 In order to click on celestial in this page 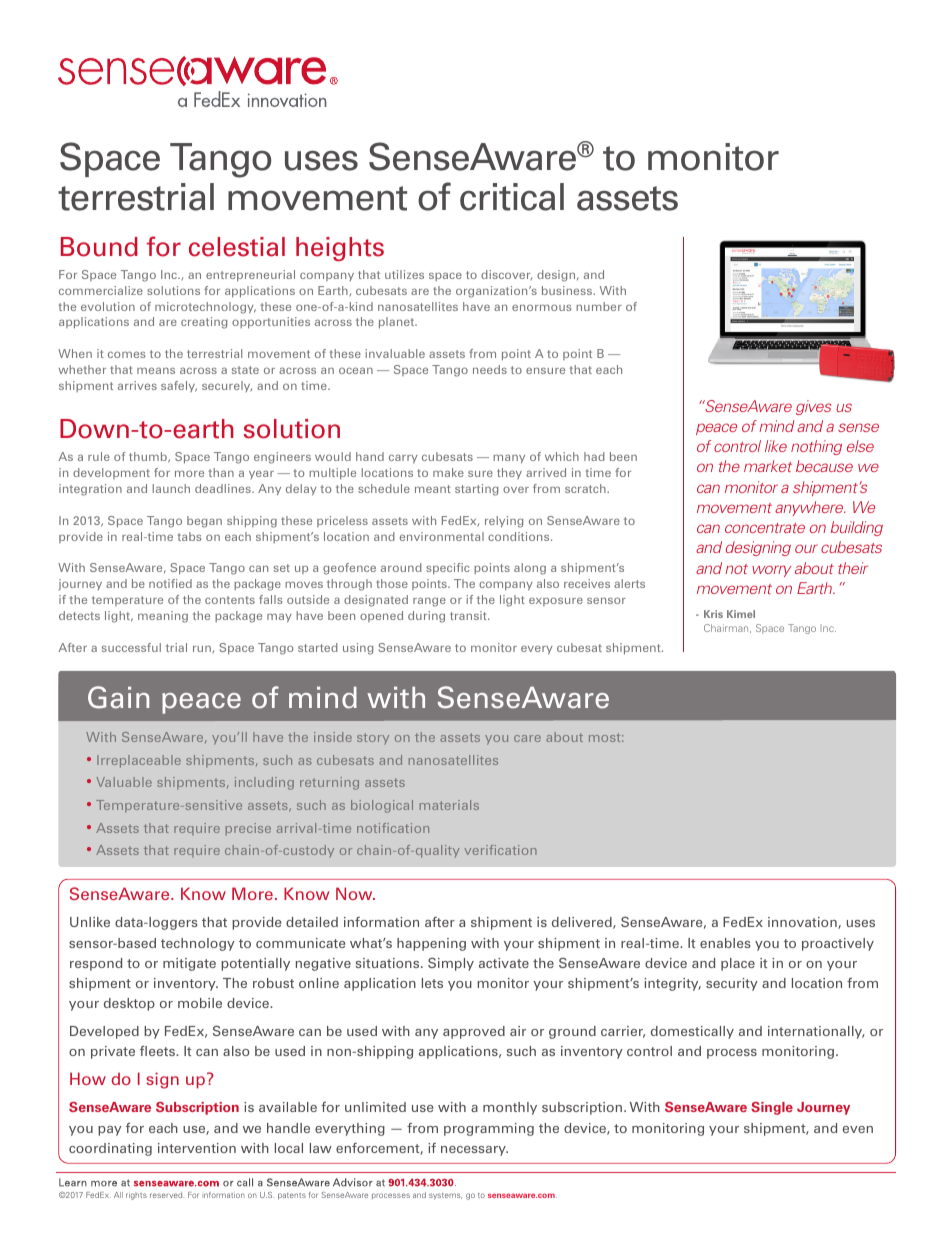, I will do `click(237, 247)`.
